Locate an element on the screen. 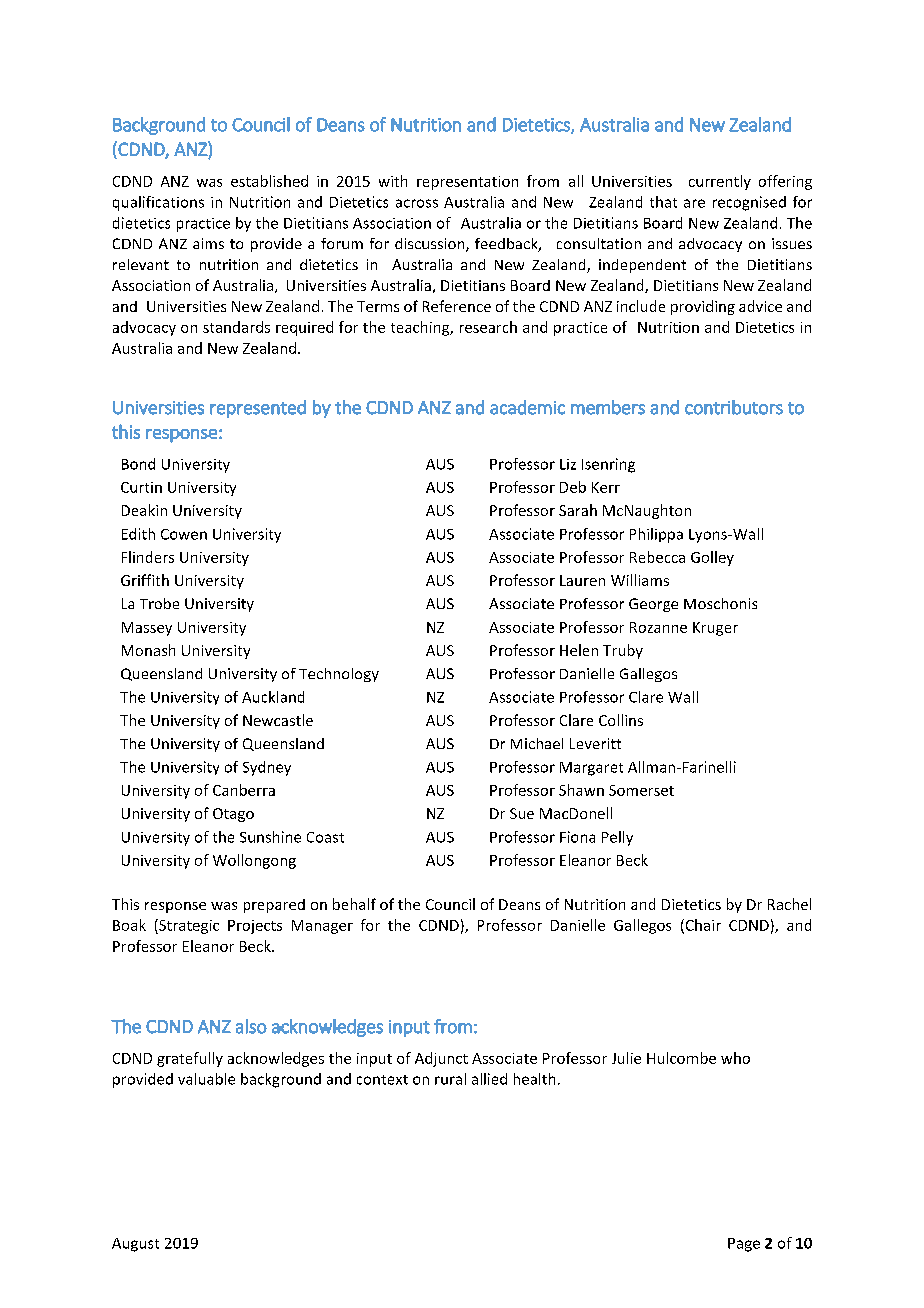  rural is located at coordinates (450, 1079).
